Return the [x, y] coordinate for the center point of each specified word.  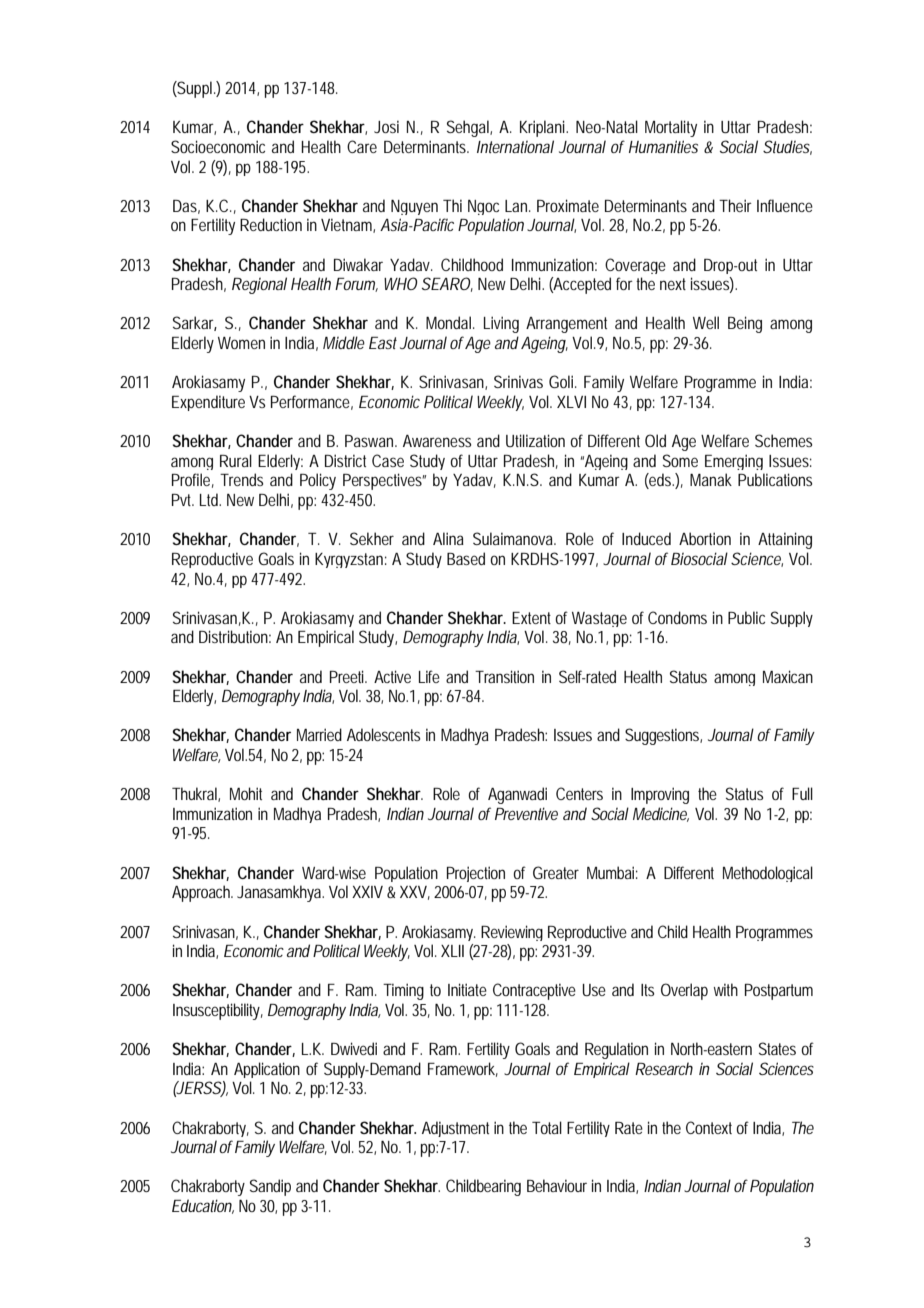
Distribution [235, 636]
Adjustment [455, 1129]
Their [735, 205]
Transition [504, 676]
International [515, 146]
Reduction [271, 224]
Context [711, 1127]
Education [203, 1206]
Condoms [677, 617]
